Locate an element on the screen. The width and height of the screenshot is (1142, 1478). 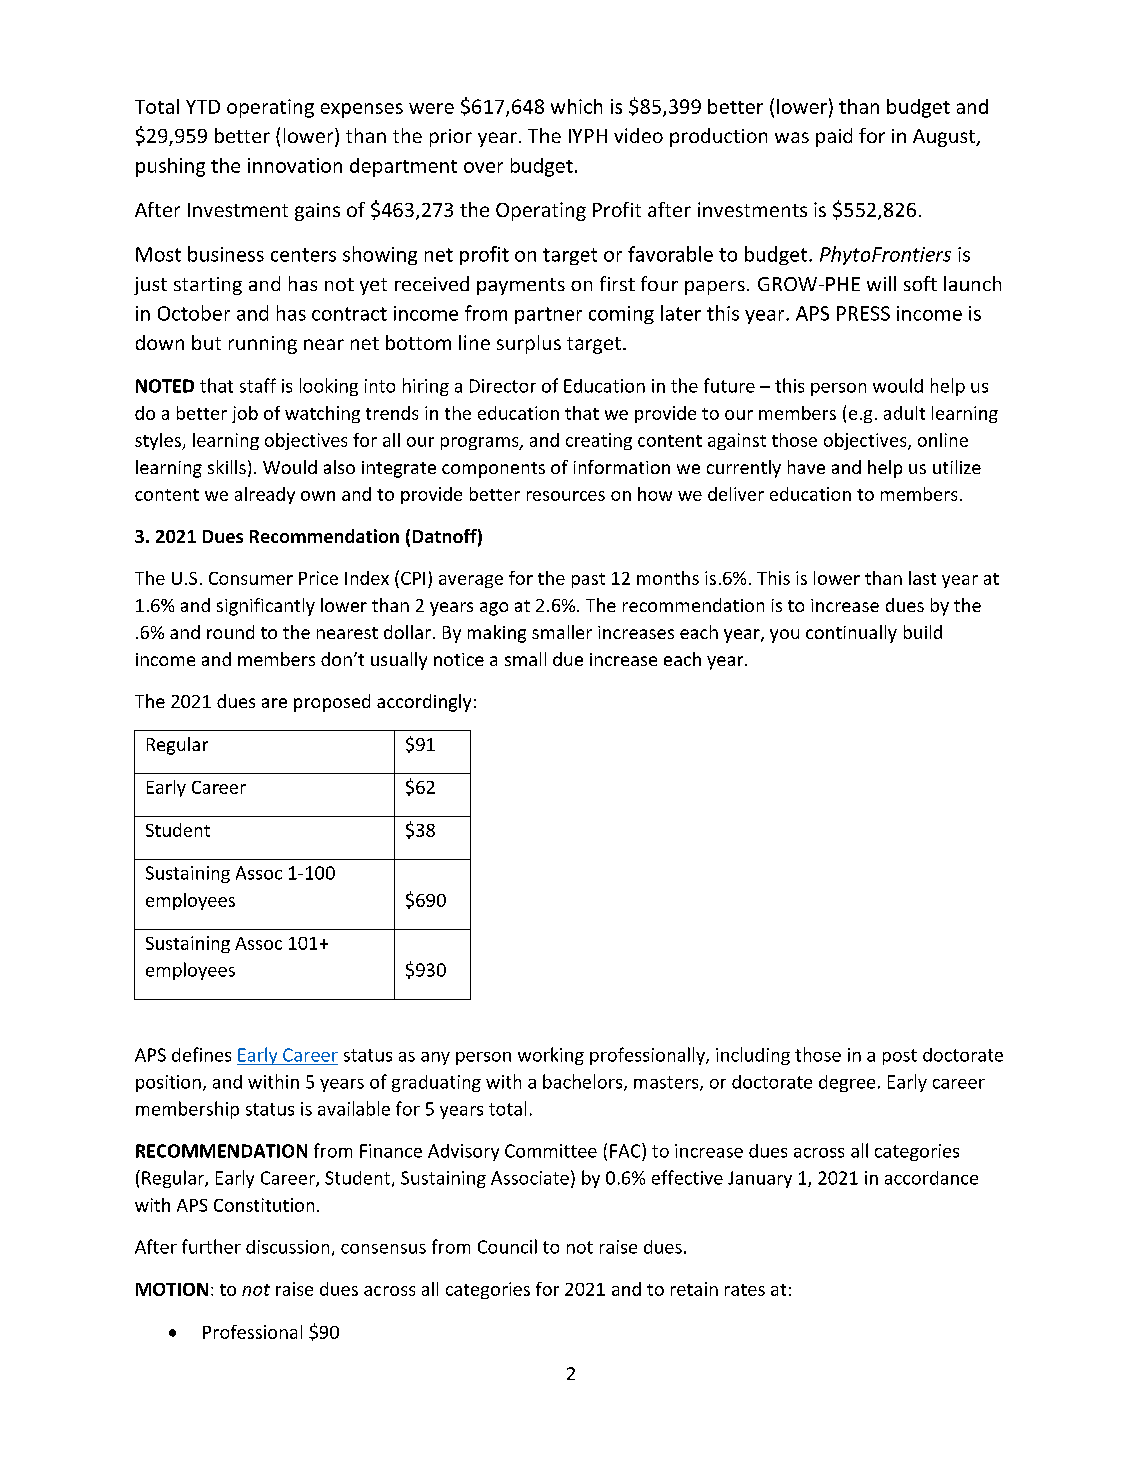
already is located at coordinates (265, 495).
